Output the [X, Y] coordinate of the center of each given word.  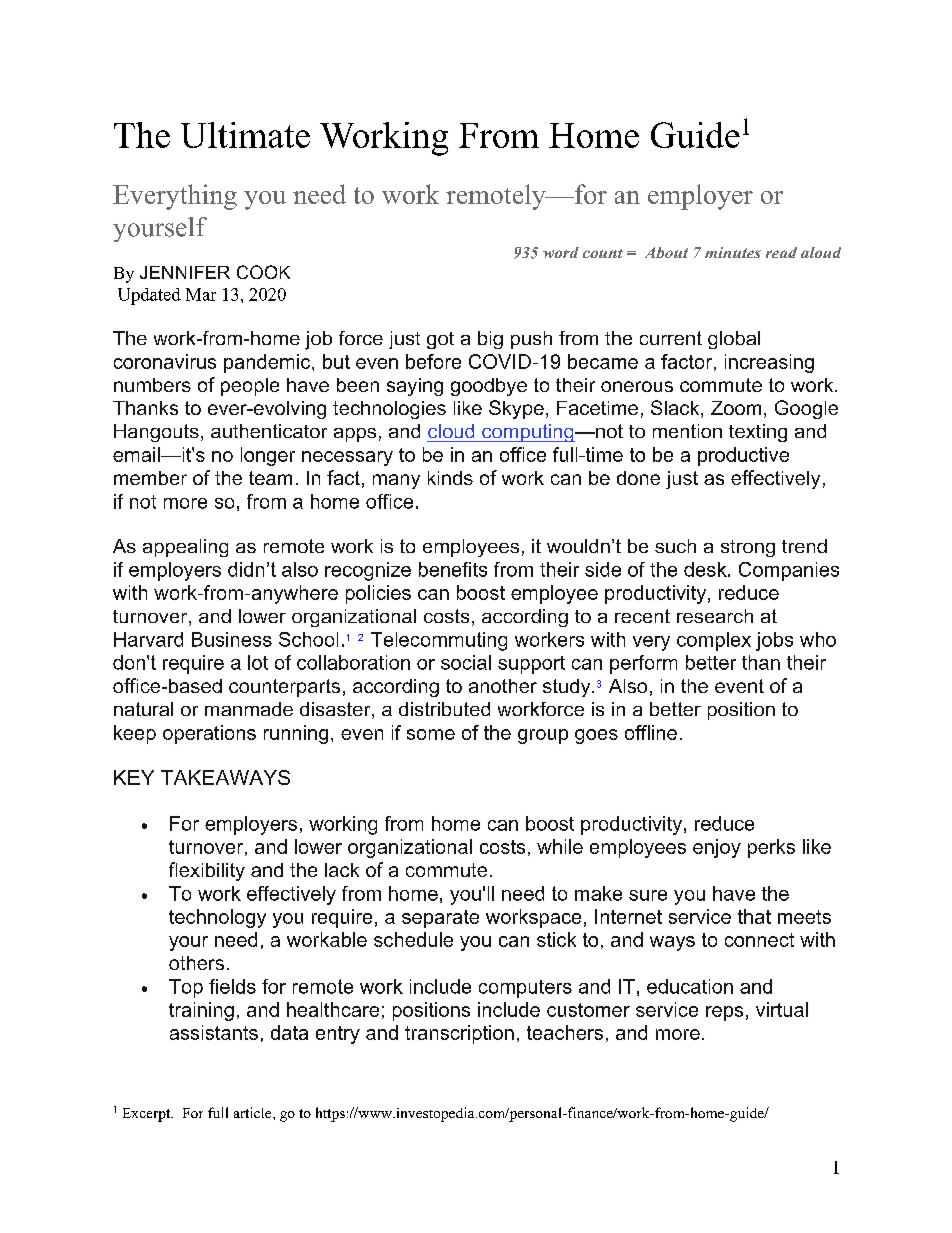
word [561, 252]
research [715, 616]
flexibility [207, 871]
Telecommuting [439, 641]
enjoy [717, 848]
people [250, 387]
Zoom [736, 408]
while [560, 846]
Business [232, 639]
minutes [733, 252]
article [254, 1112]
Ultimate [245, 135]
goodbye [489, 387]
